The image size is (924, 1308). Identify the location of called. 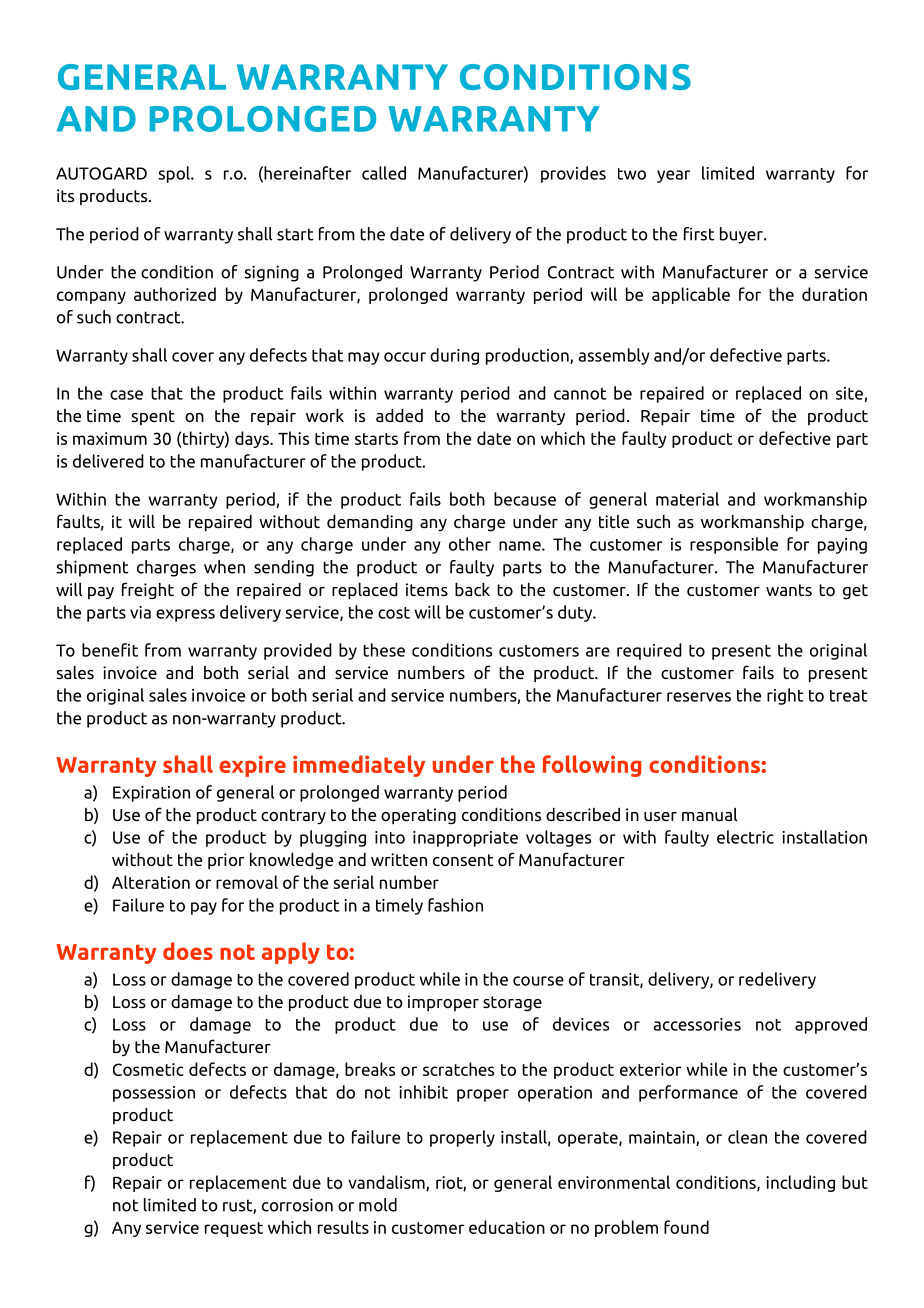
(384, 173).
